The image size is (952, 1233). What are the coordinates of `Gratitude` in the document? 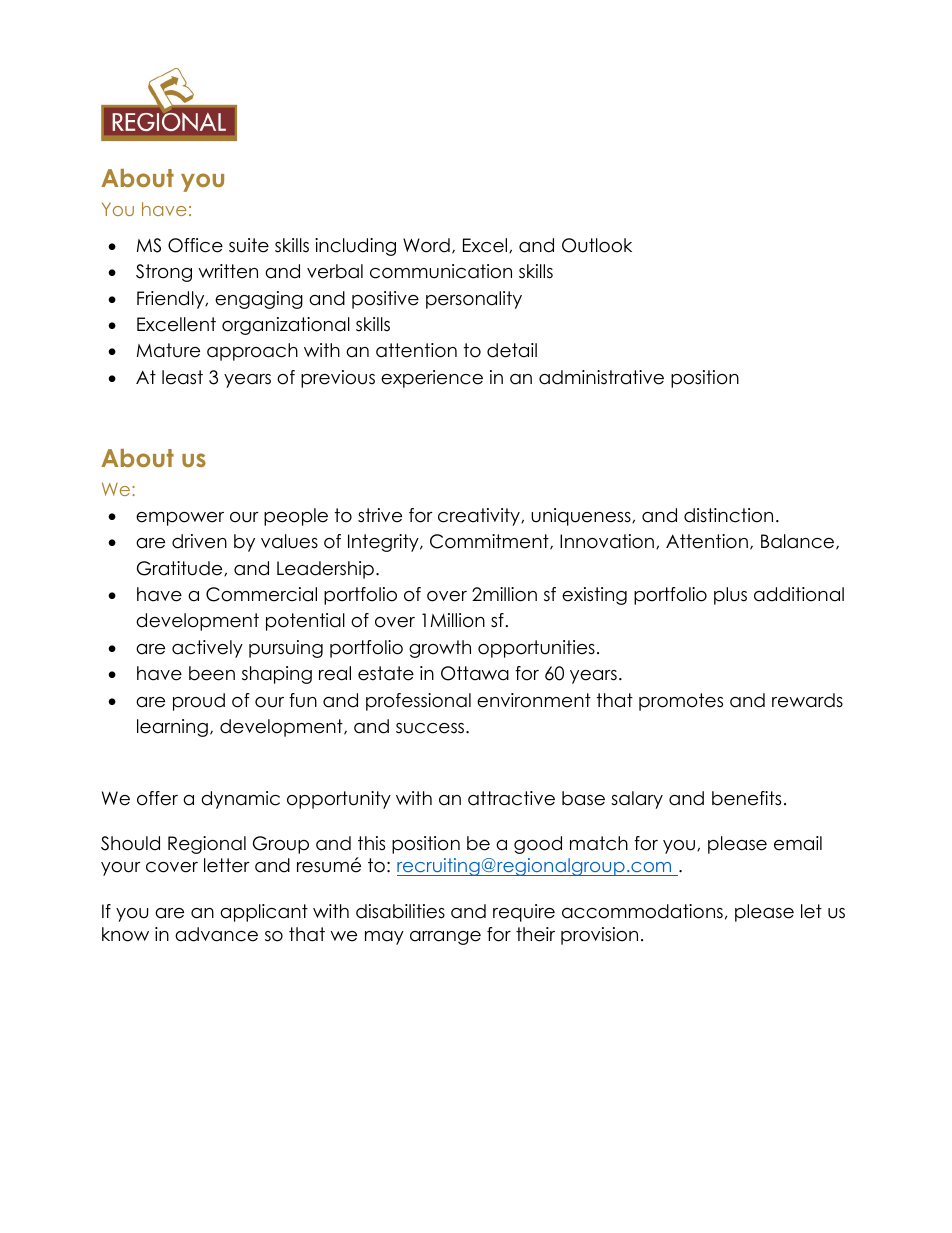 It's located at (181, 568).
